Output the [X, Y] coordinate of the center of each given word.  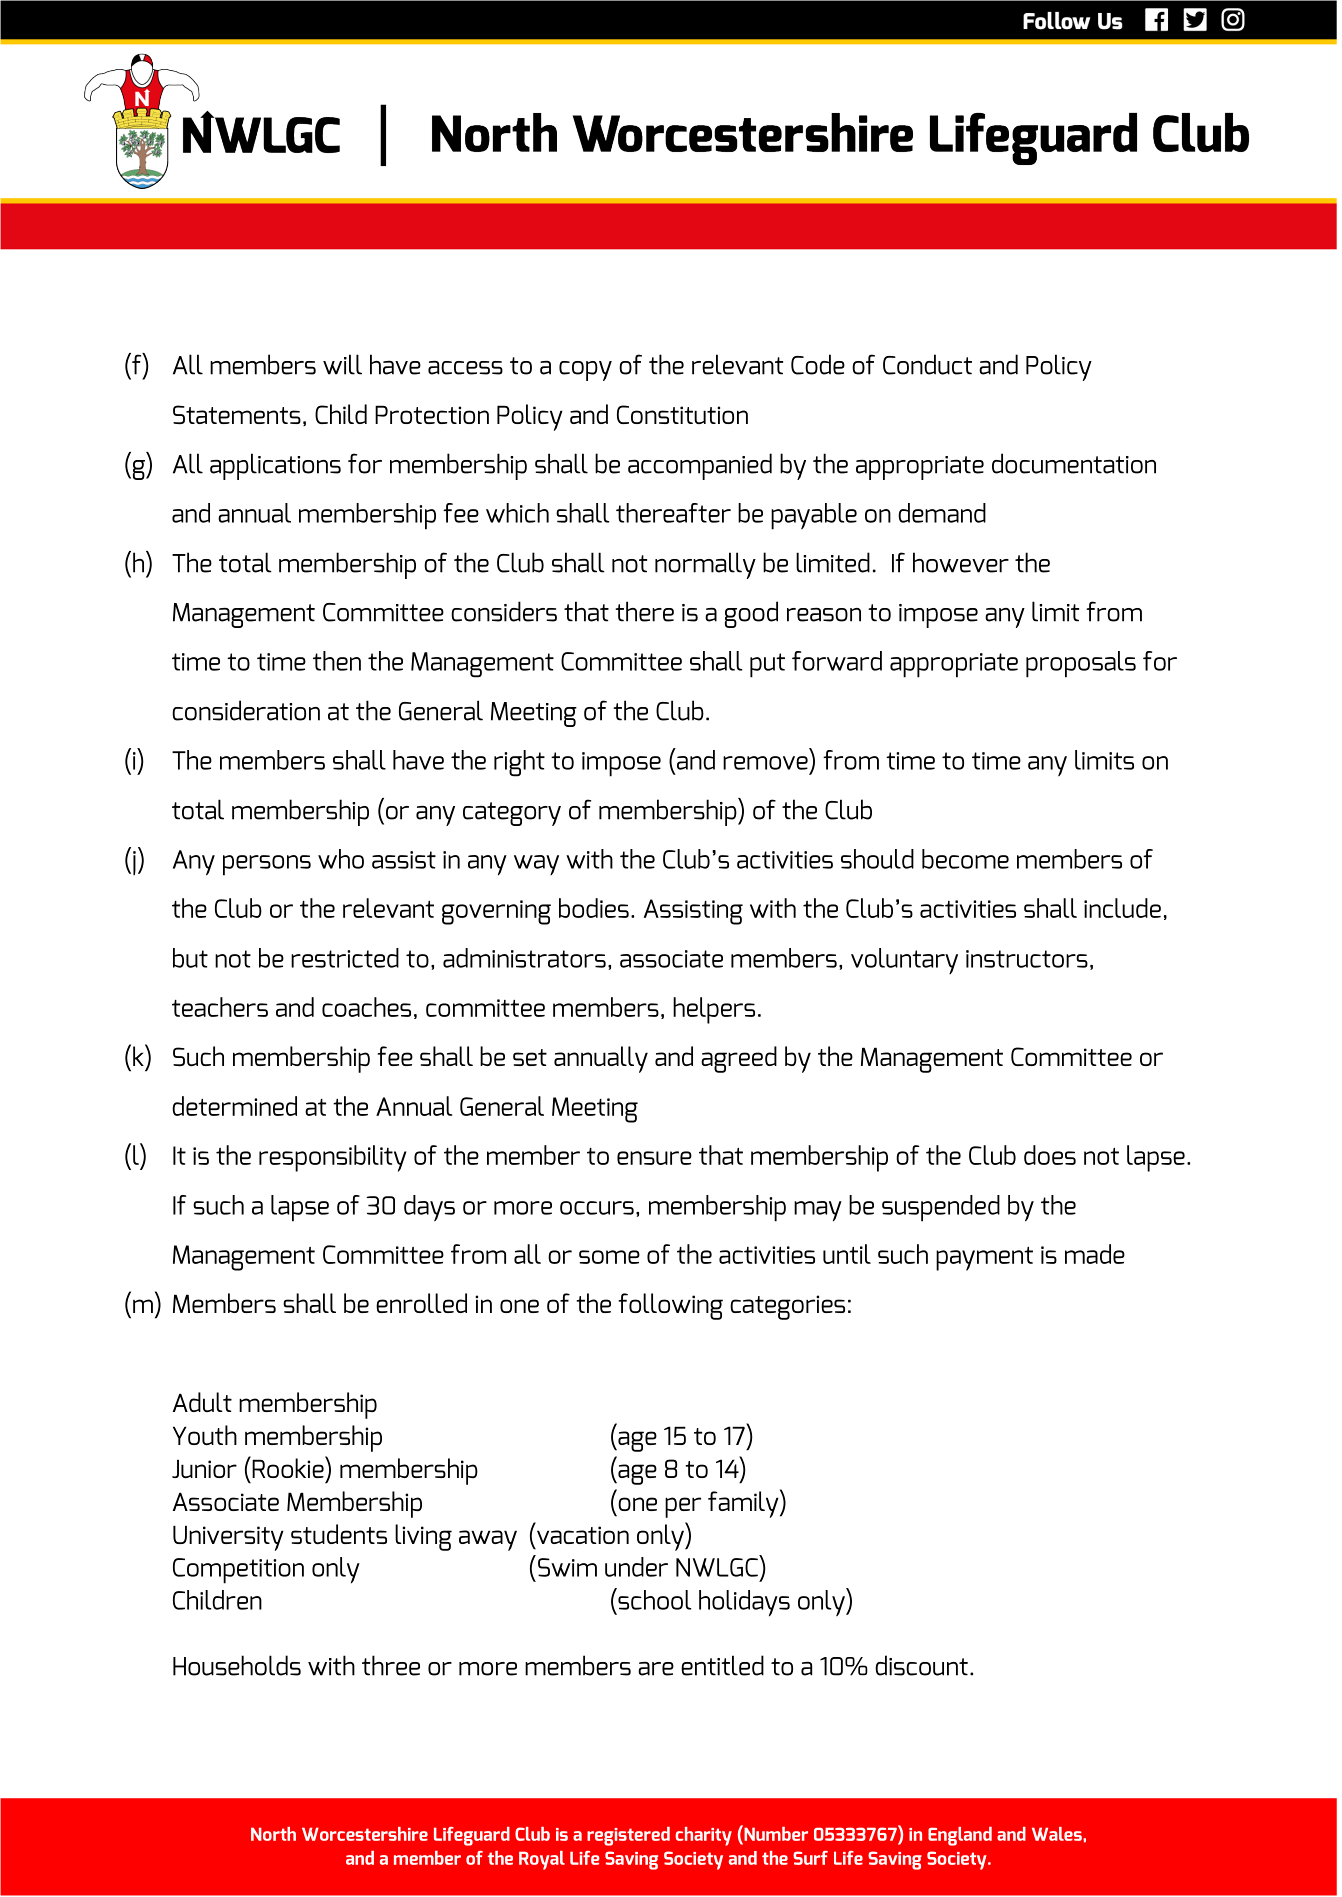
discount [921, 1665]
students [339, 1534]
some [609, 1257]
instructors [1027, 959]
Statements [237, 415]
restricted [345, 958]
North [273, 1834]
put [767, 665]
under [636, 1567]
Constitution [682, 414]
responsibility [332, 1158]
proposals [1081, 664]
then [337, 661]
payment [984, 1259]
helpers [714, 1010]
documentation [1074, 463]
